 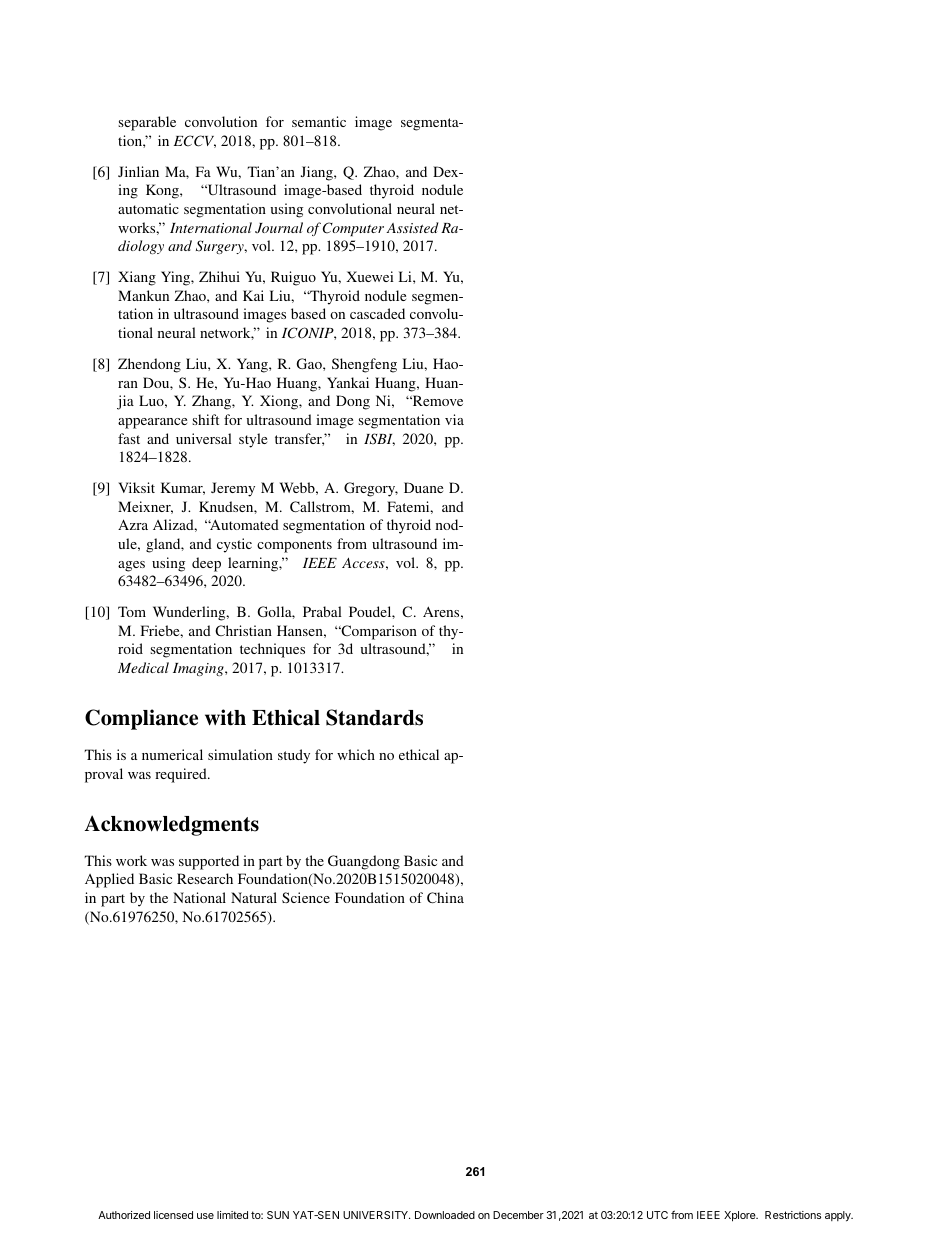 I want to click on use, so click(x=205, y=1216).
